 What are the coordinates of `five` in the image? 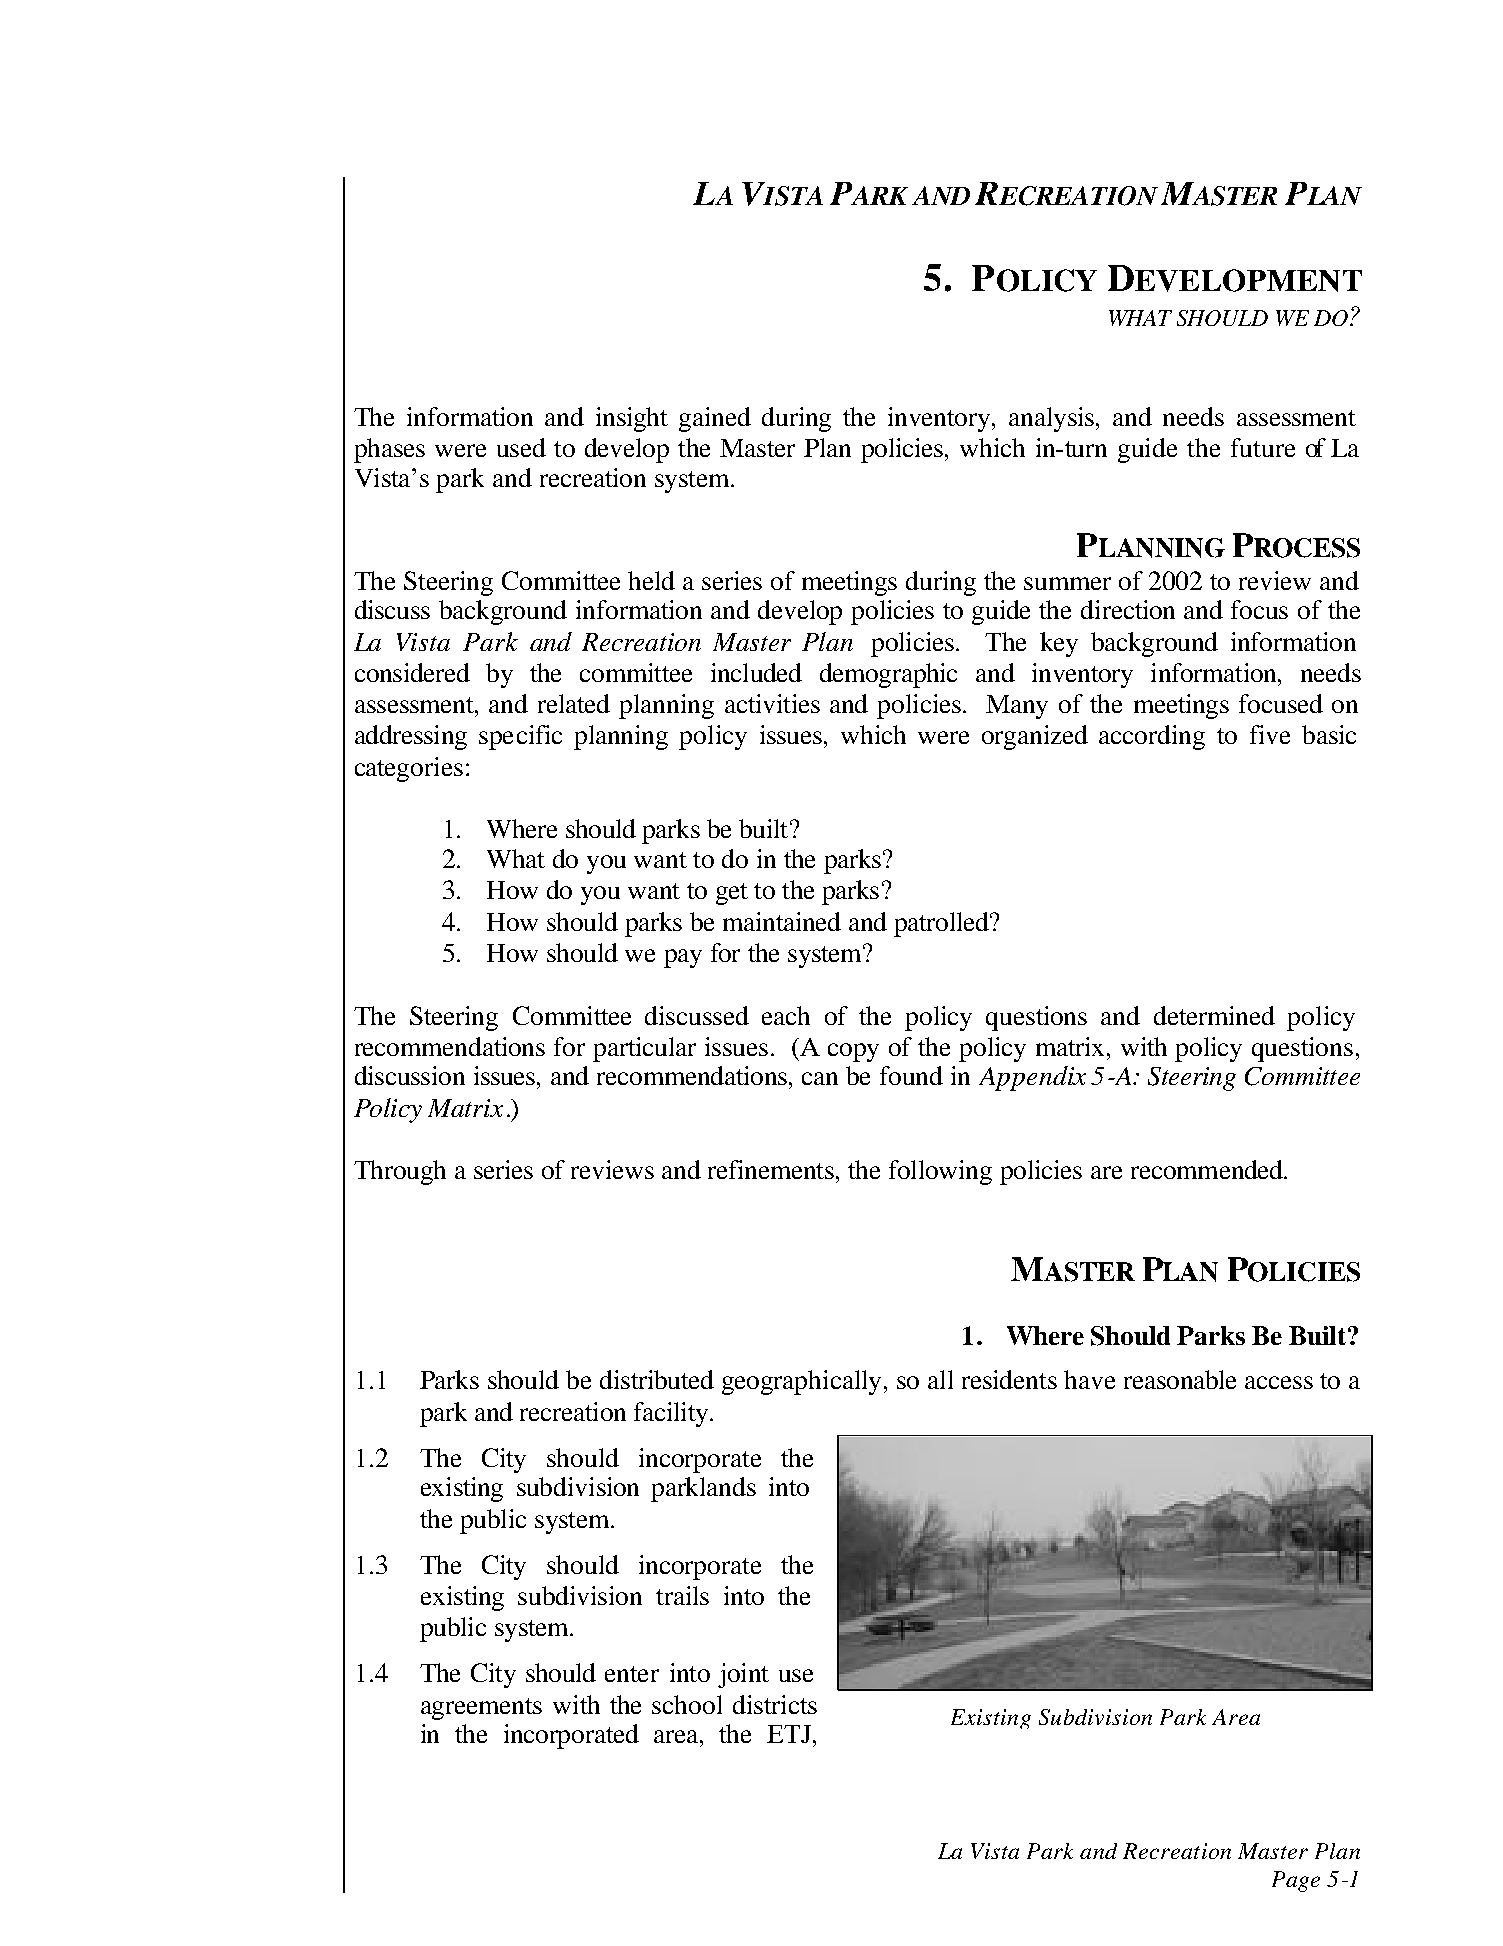 It's located at (1270, 734).
